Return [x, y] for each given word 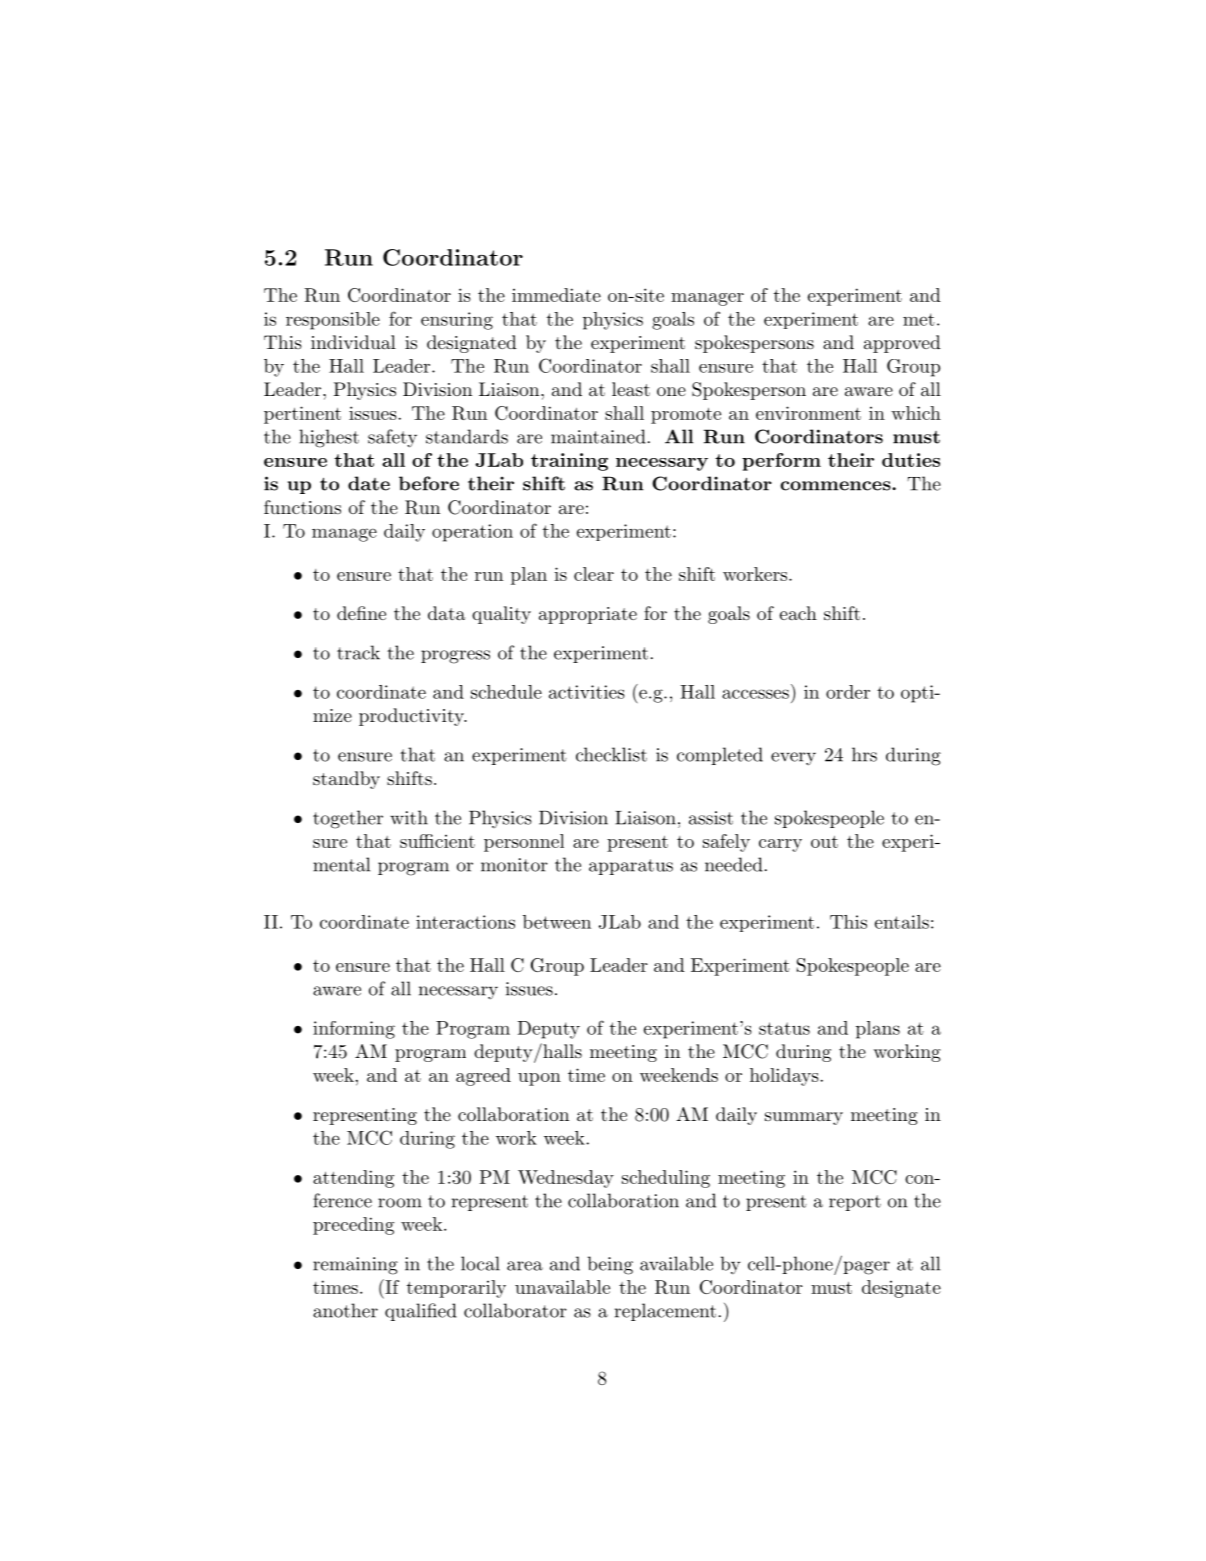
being [610, 1265]
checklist [611, 754]
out [824, 842]
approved [902, 344]
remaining [355, 1266]
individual [353, 342]
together [348, 819]
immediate [556, 295]
